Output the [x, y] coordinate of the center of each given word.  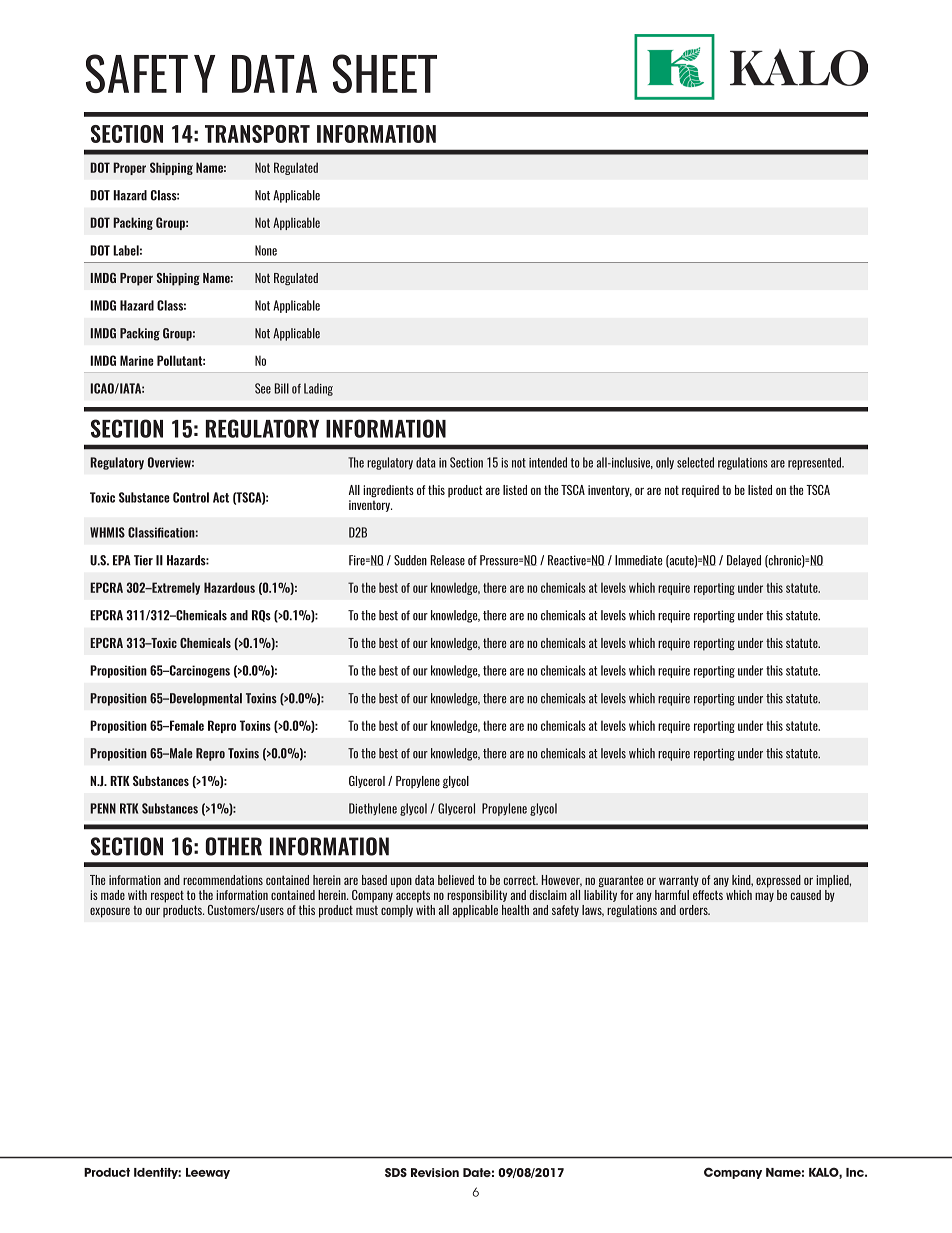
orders [695, 910]
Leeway [208, 1173]
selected [695, 462]
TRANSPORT [257, 134]
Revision [435, 1172]
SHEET [385, 73]
